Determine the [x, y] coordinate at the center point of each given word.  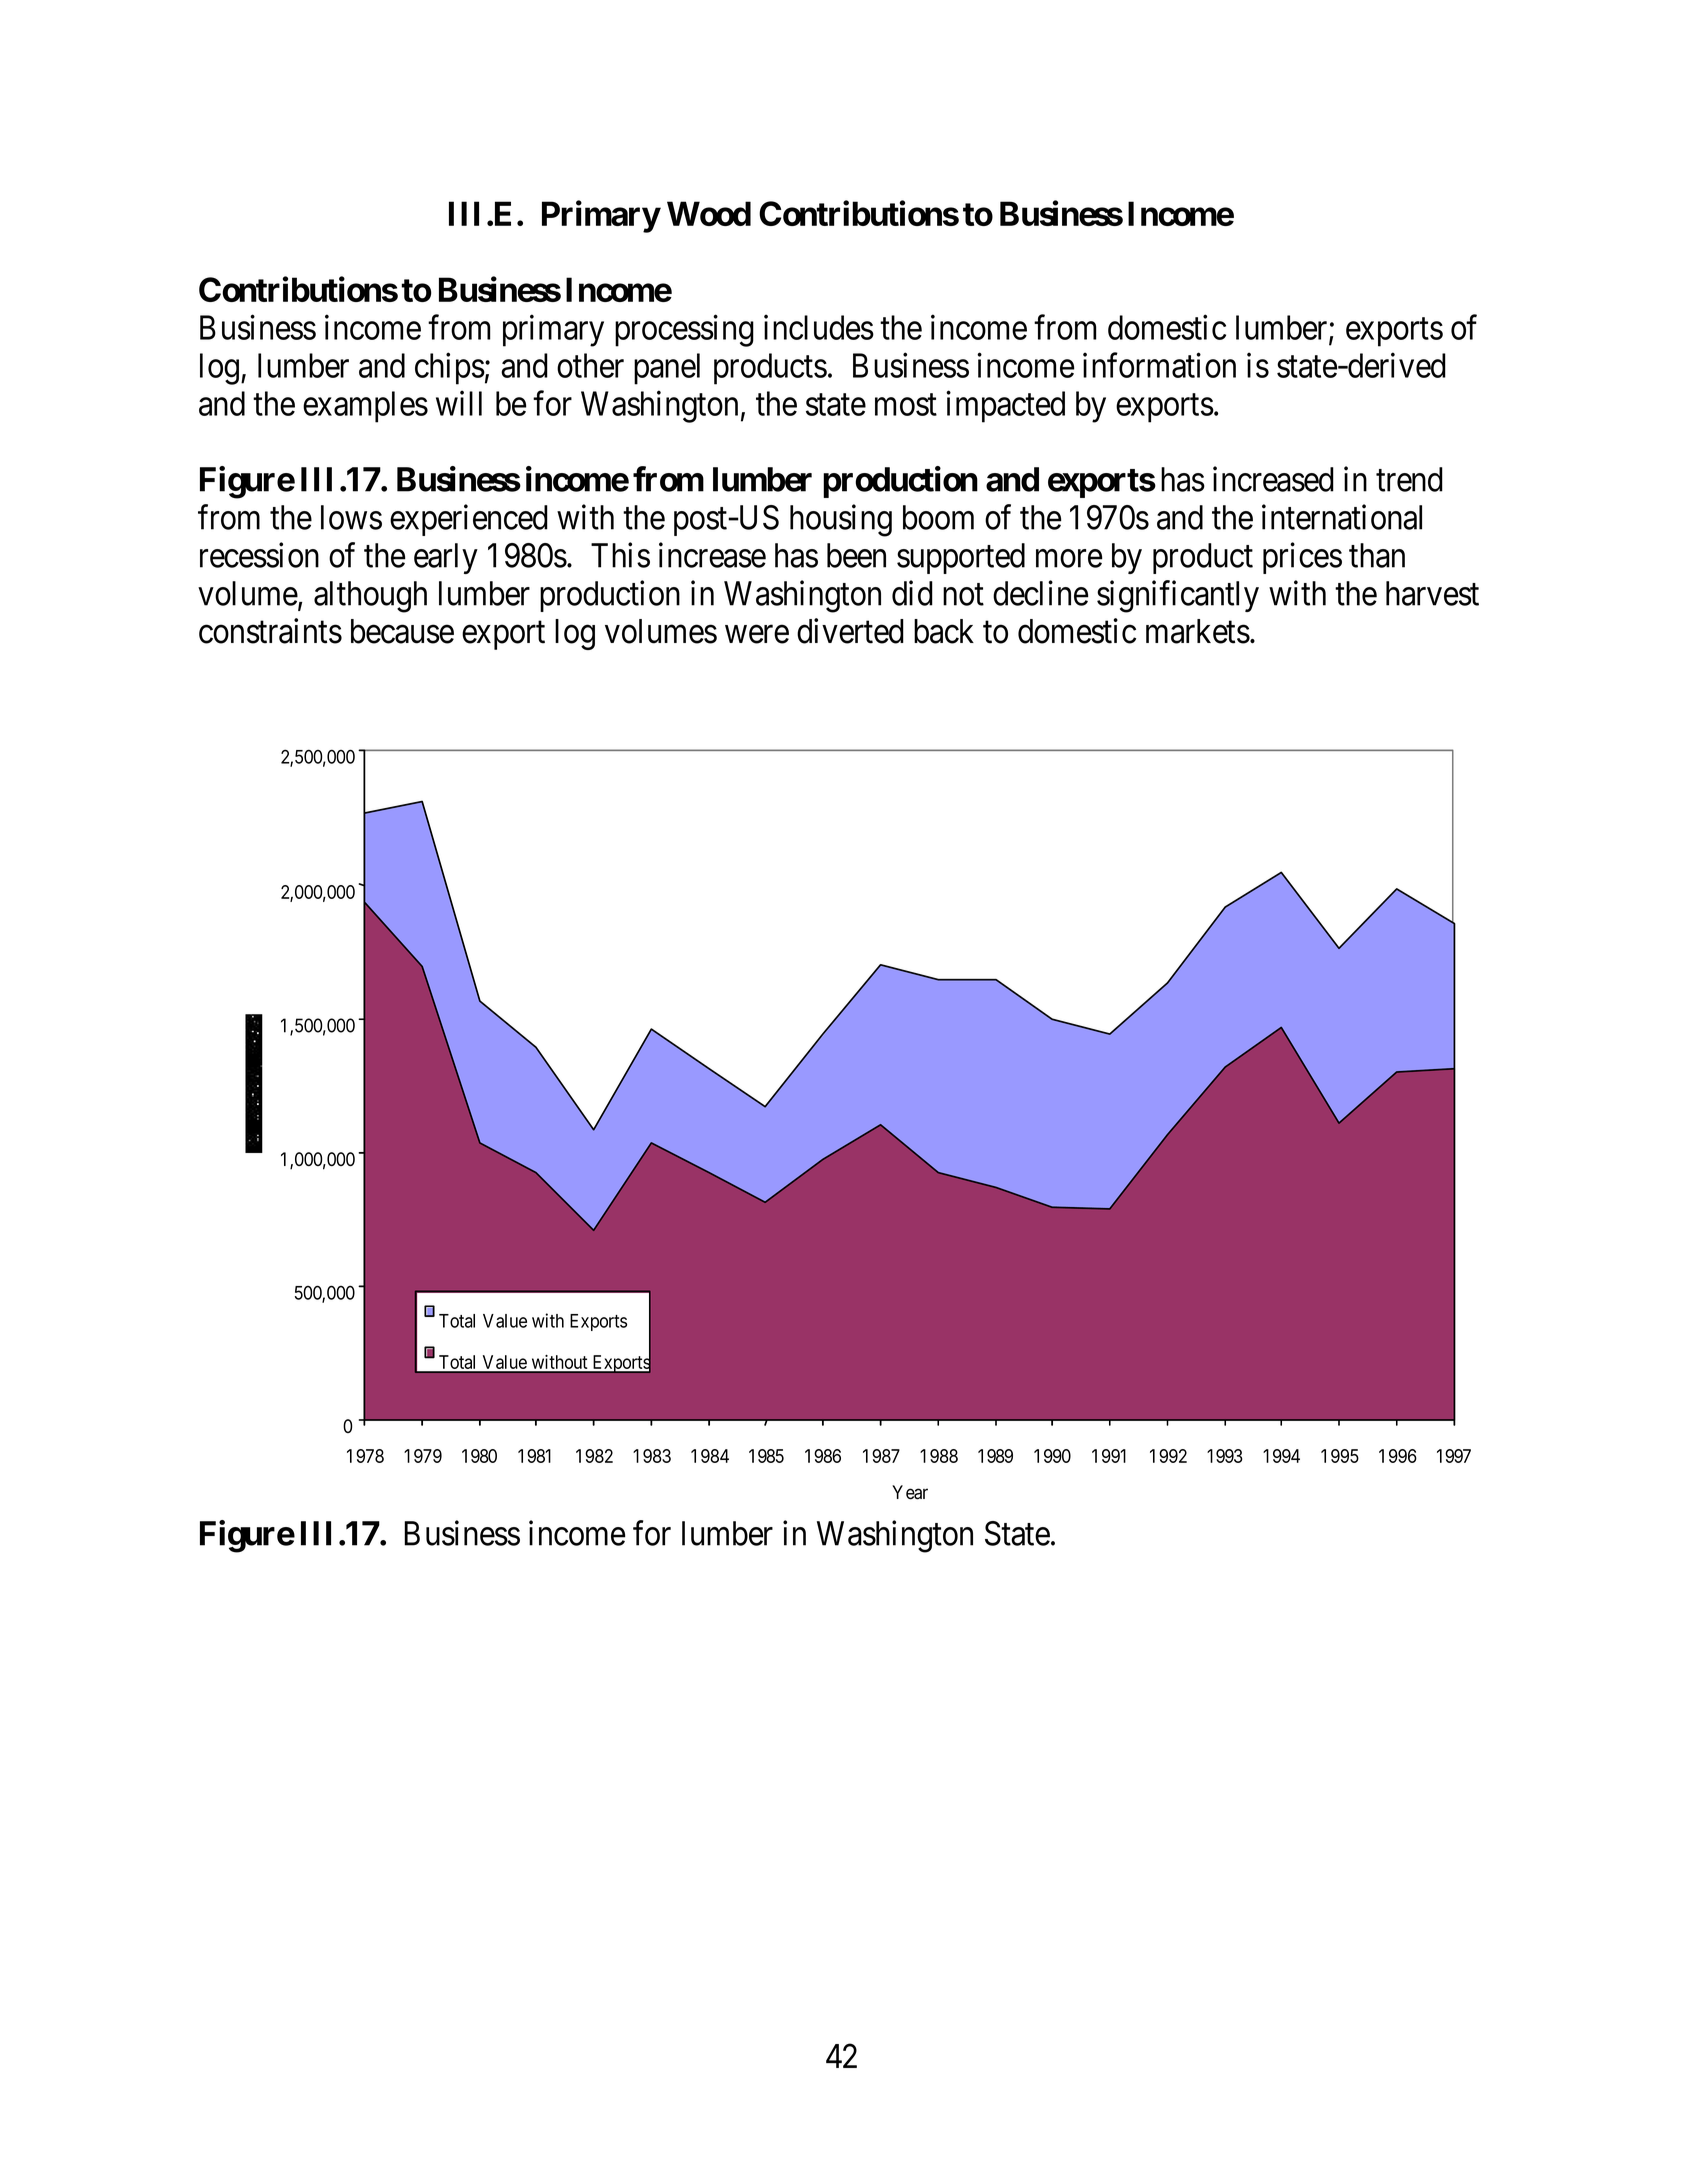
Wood [709, 213]
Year [910, 1492]
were [757, 635]
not [963, 595]
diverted [850, 631]
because [402, 631]
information [1159, 365]
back [944, 631]
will [459, 403]
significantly [1178, 596]
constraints [270, 631]
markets [1198, 631]
